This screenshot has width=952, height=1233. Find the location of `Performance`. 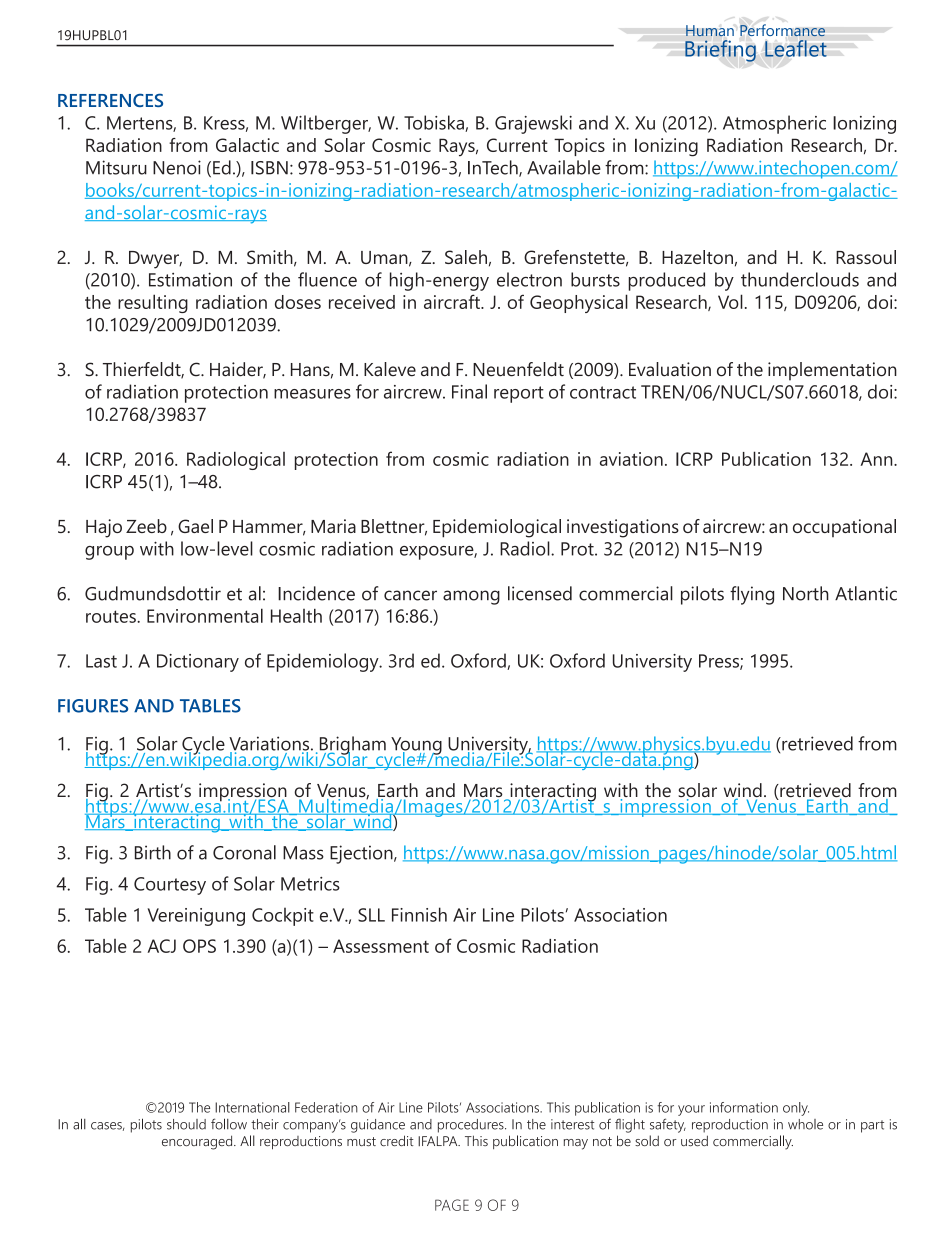

Performance is located at coordinates (782, 30).
